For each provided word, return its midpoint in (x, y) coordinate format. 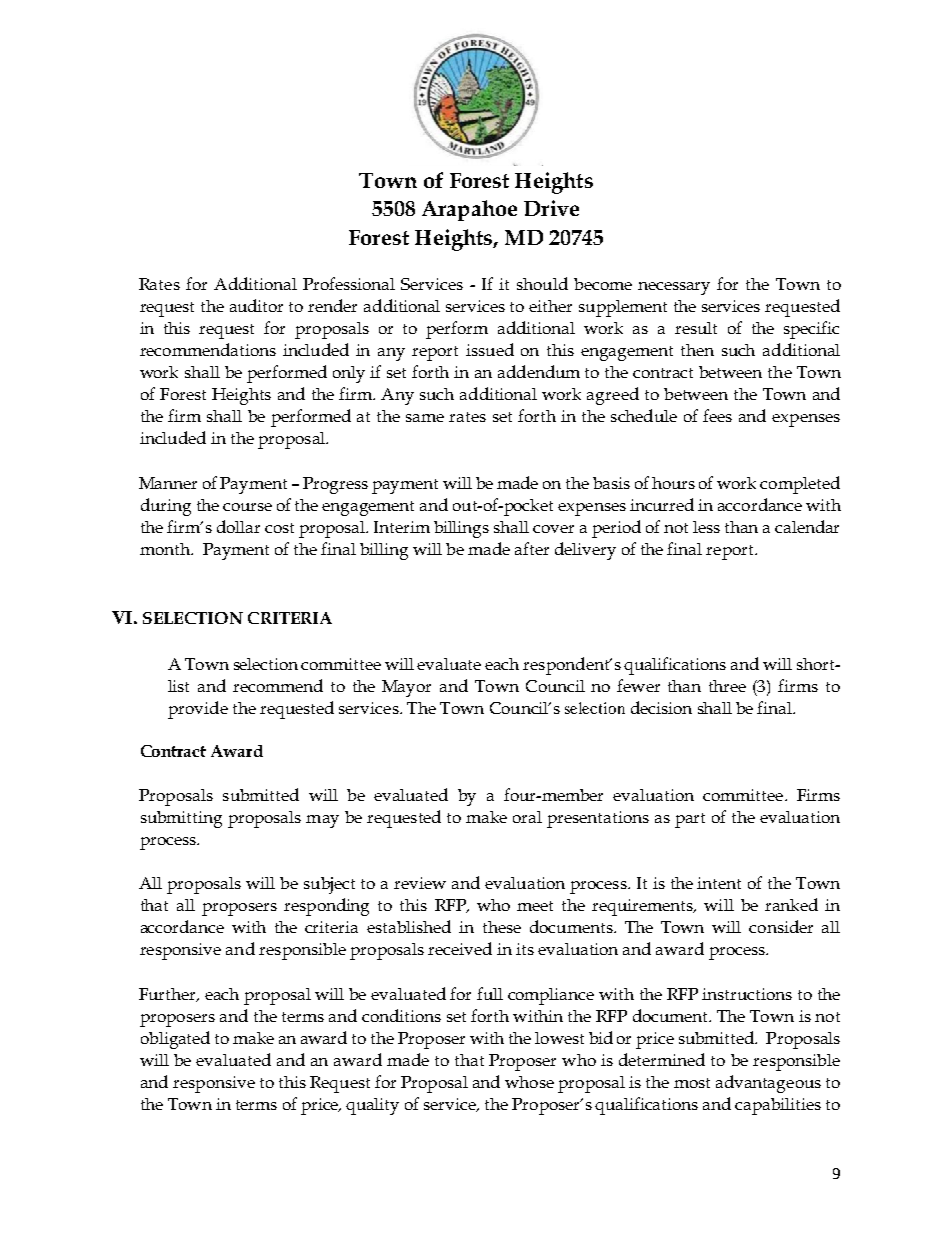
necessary (674, 288)
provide (198, 710)
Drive (551, 208)
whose (529, 1082)
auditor (256, 305)
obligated (175, 1040)
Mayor (406, 688)
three (727, 686)
